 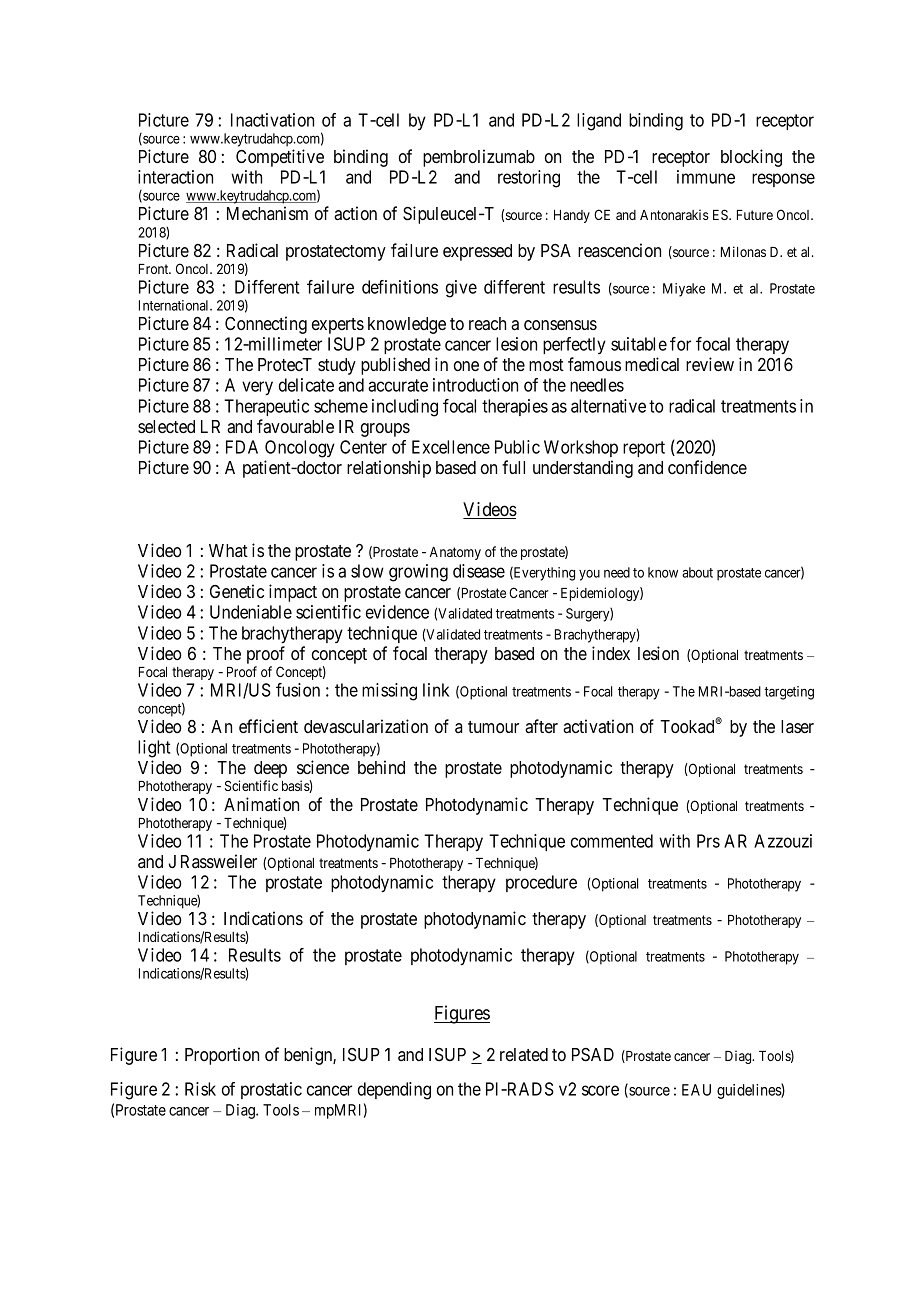 What do you see at coordinates (751, 158) in the document?
I see `blocking` at bounding box center [751, 158].
